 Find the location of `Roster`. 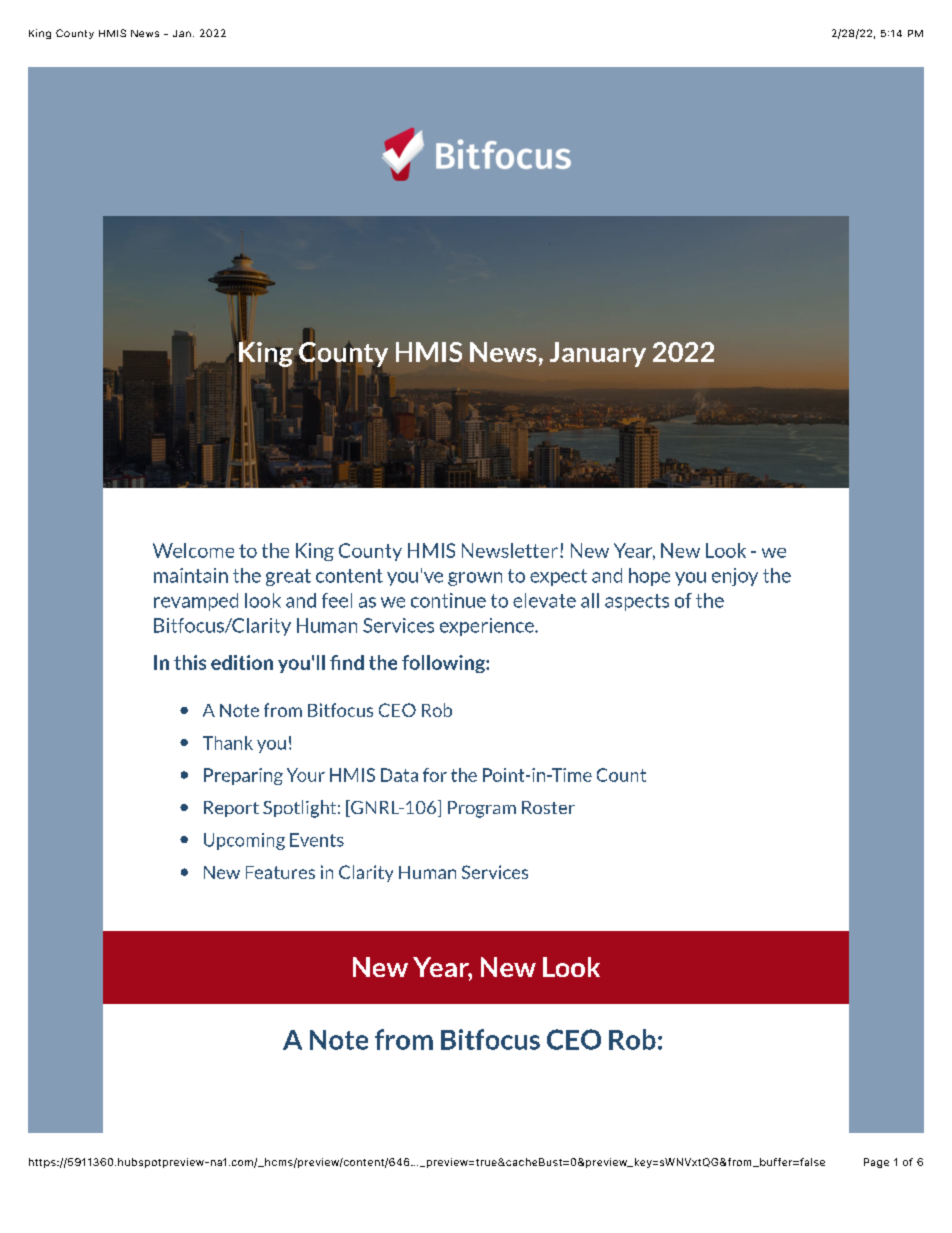

Roster is located at coordinates (548, 807).
